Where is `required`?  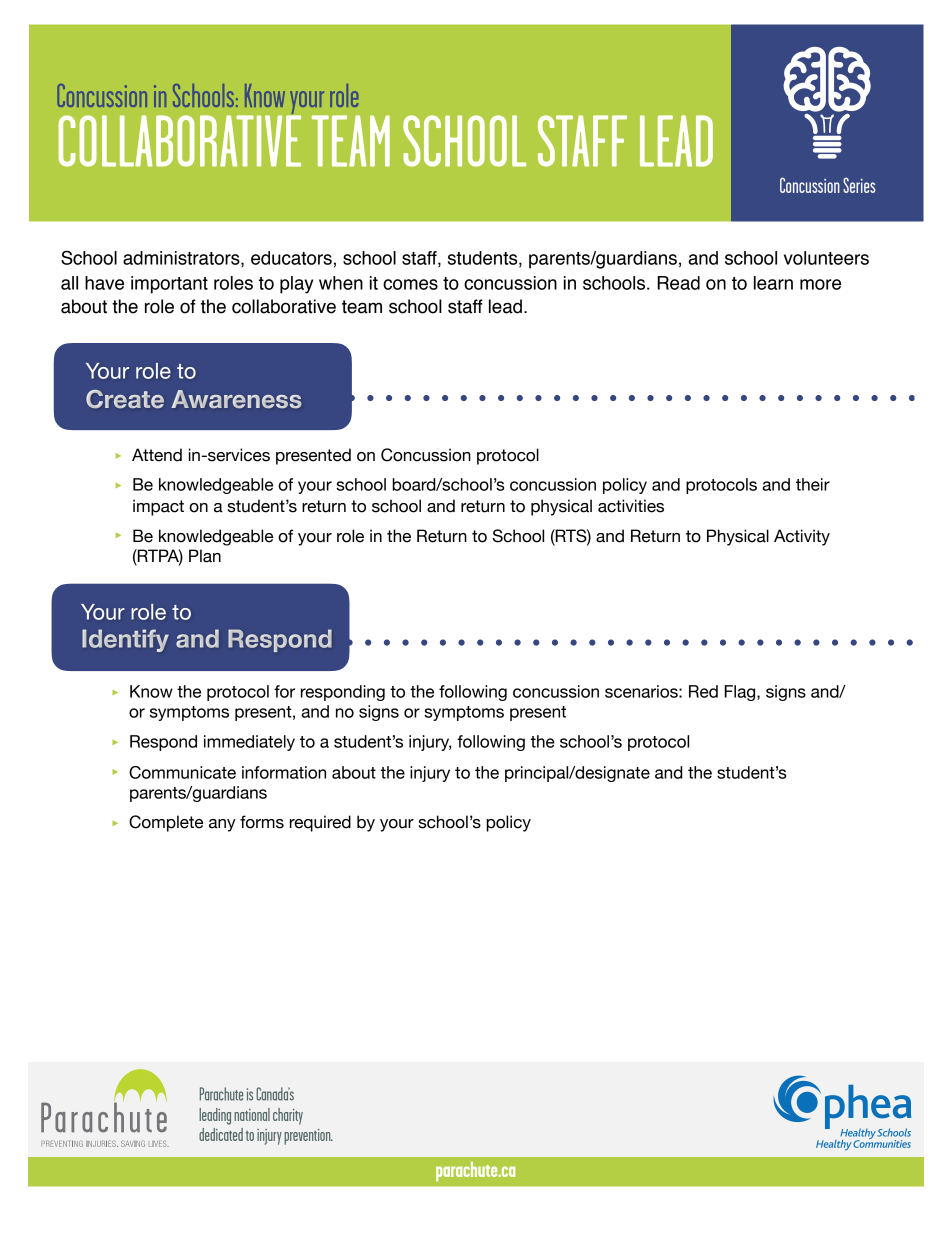
required is located at coordinates (320, 823).
